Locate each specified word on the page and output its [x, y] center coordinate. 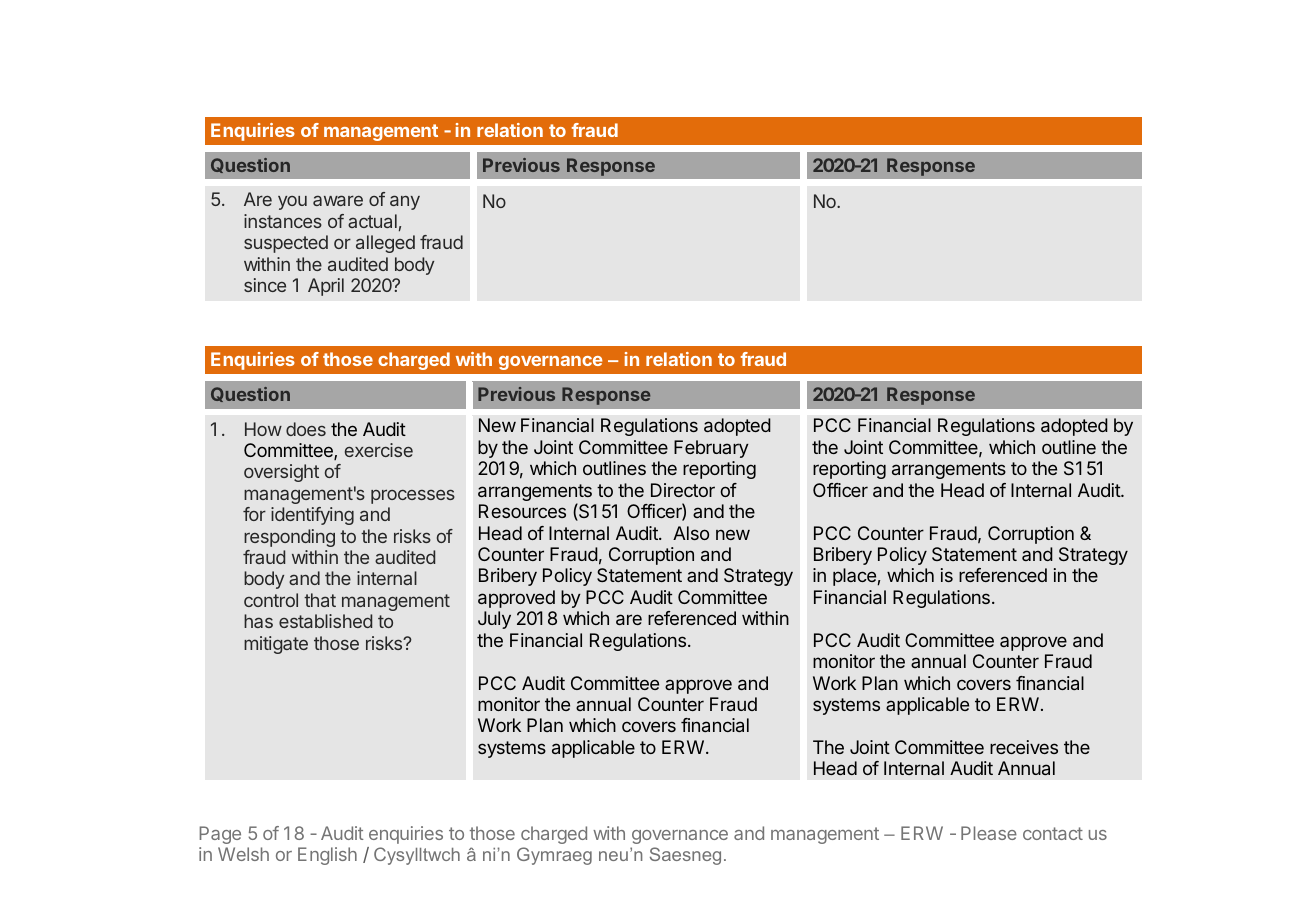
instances [283, 221]
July [494, 620]
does [306, 429]
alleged [385, 244]
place [855, 577]
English [327, 856]
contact [1053, 833]
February [711, 449]
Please [989, 833]
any [405, 202]
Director [683, 490]
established [325, 621]
